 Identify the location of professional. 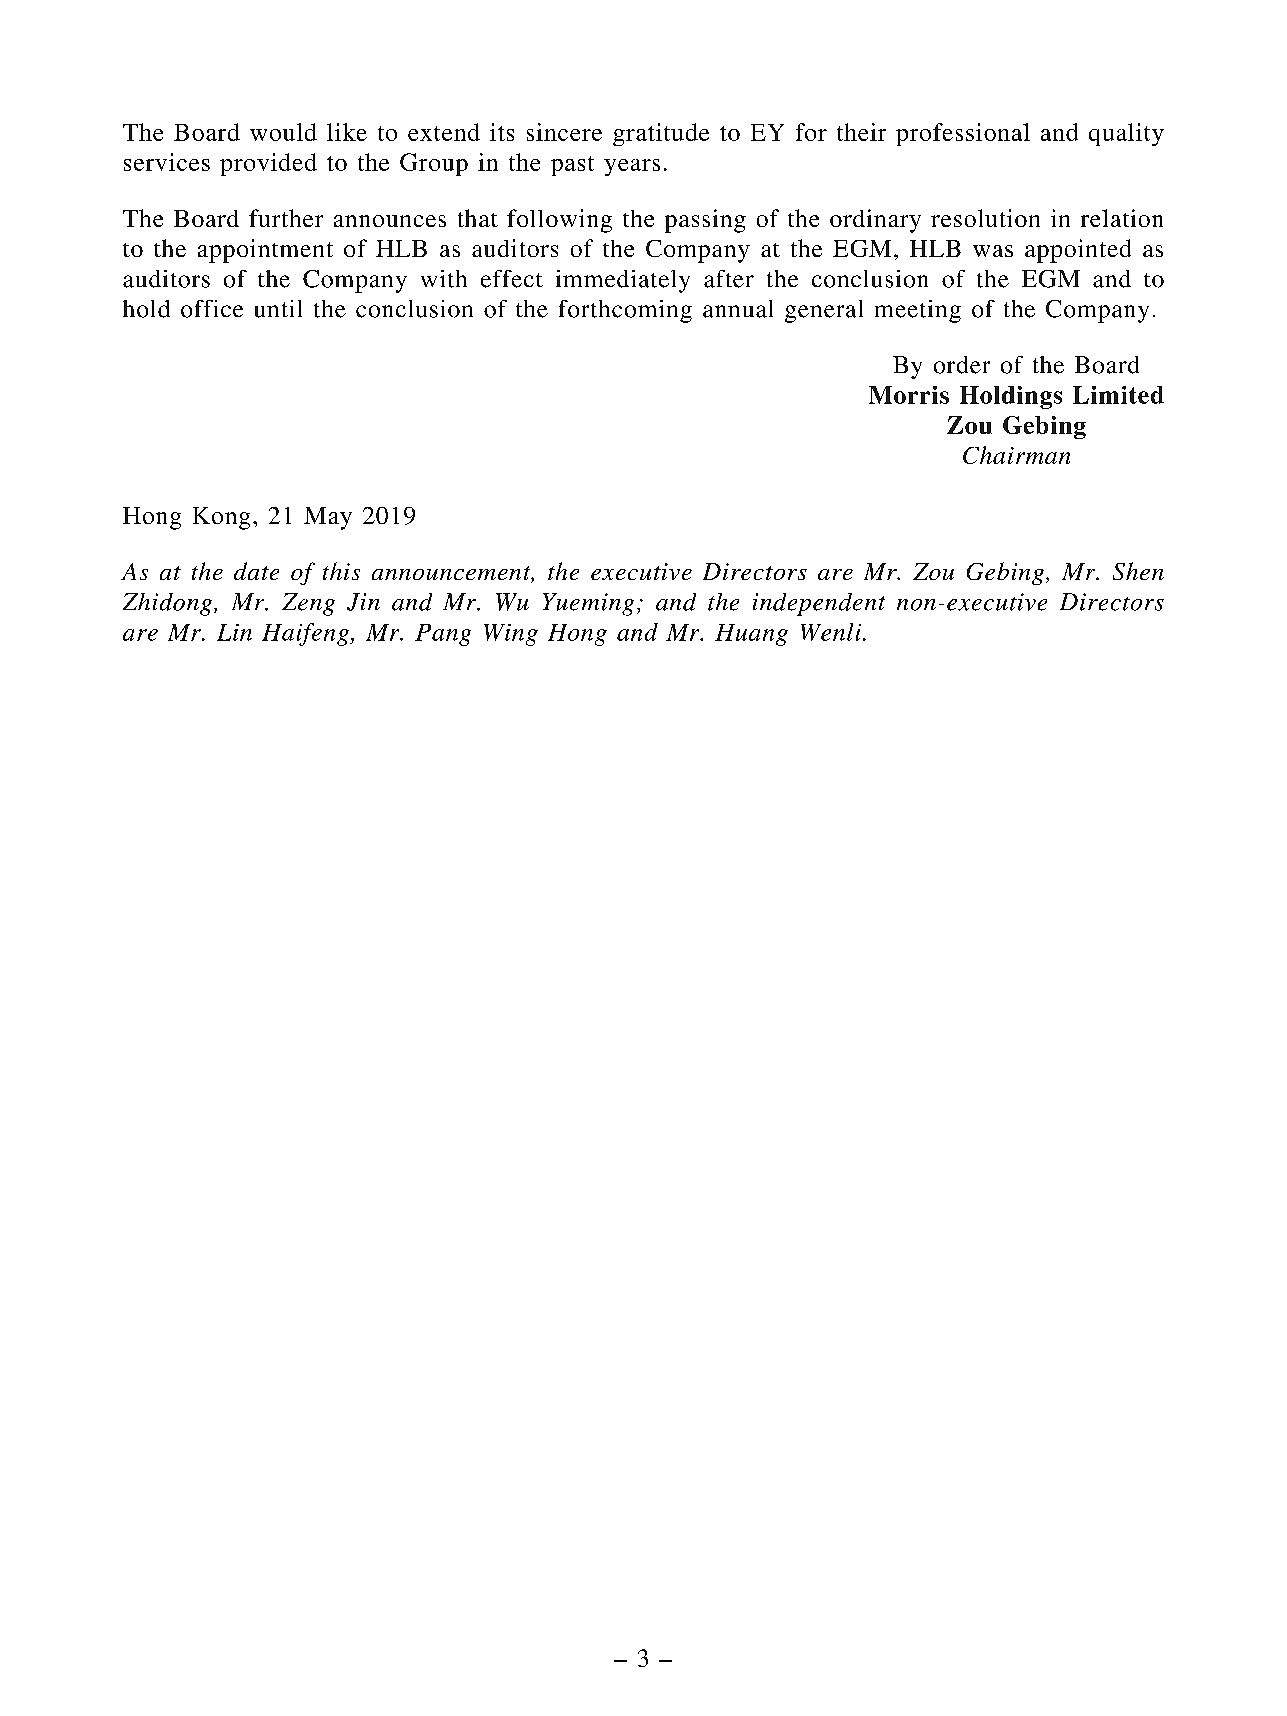
(963, 134).
